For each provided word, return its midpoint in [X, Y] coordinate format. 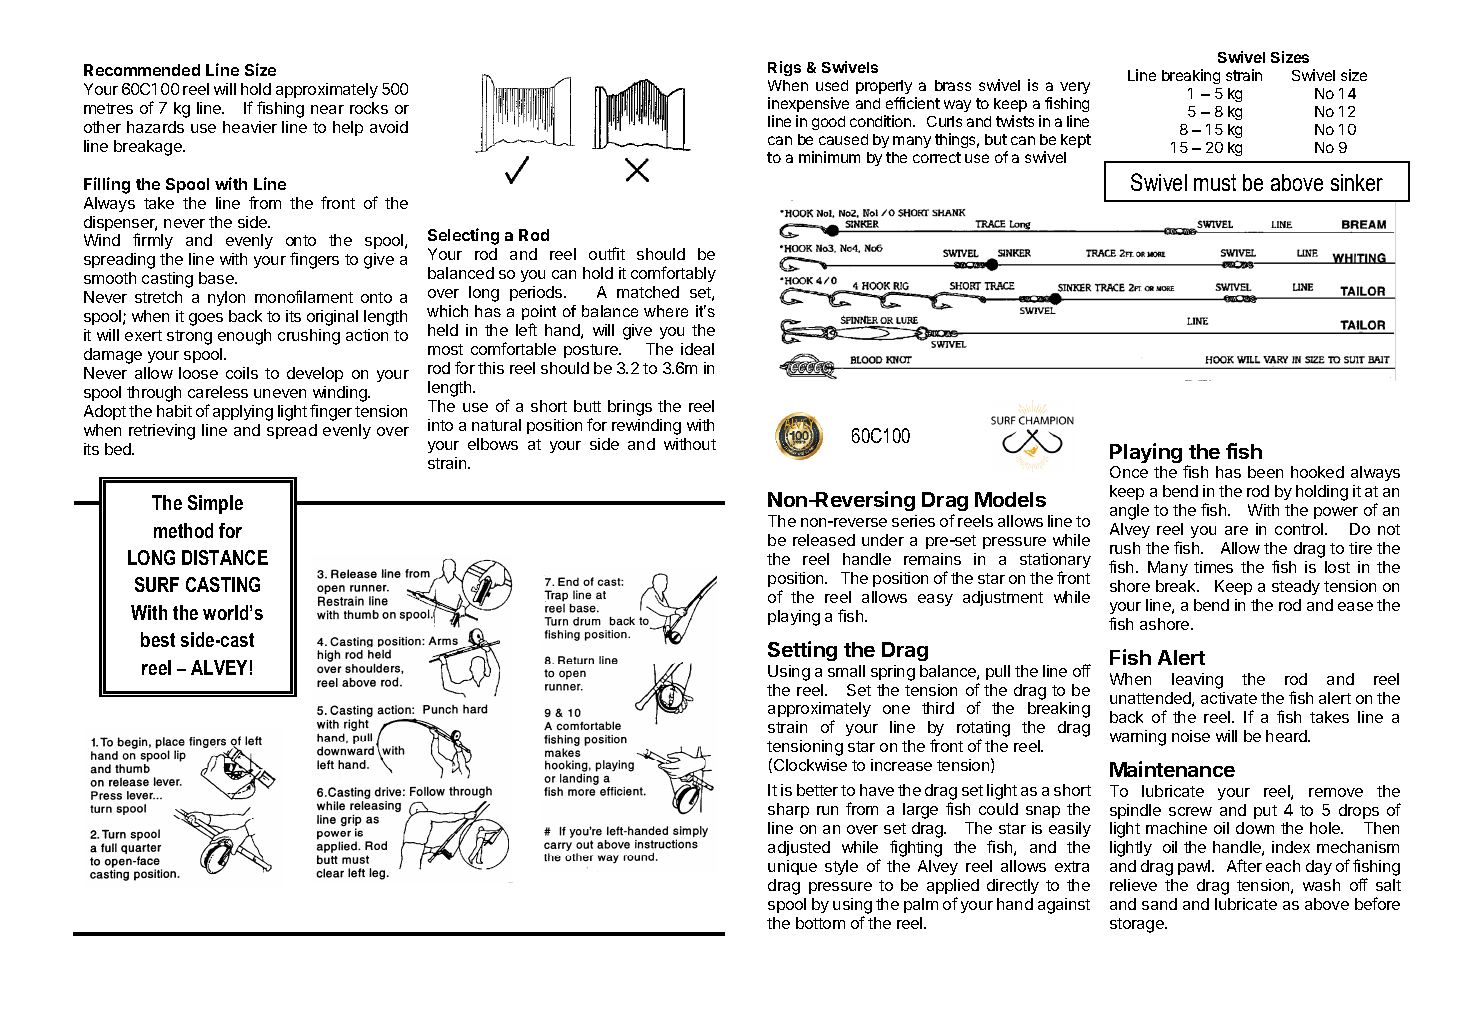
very [1075, 88]
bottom [820, 923]
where [666, 311]
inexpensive [808, 104]
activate [1229, 698]
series [913, 521]
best [158, 639]
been [1265, 472]
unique [792, 867]
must [1215, 182]
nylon [226, 298]
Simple [215, 504]
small [846, 671]
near [327, 109]
